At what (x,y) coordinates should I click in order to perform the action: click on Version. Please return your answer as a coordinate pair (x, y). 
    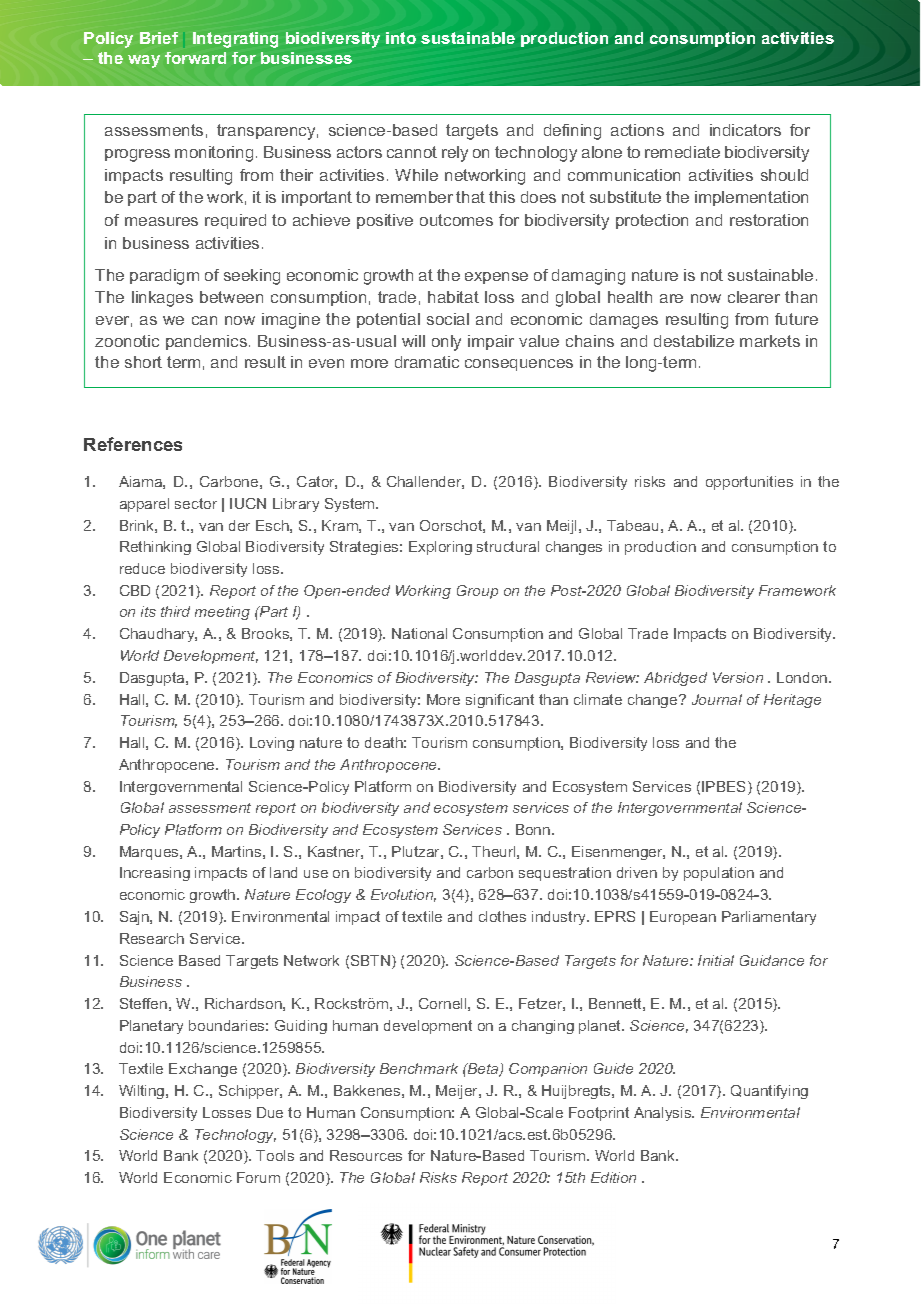
    Looking at the image, I should click on (738, 677).
